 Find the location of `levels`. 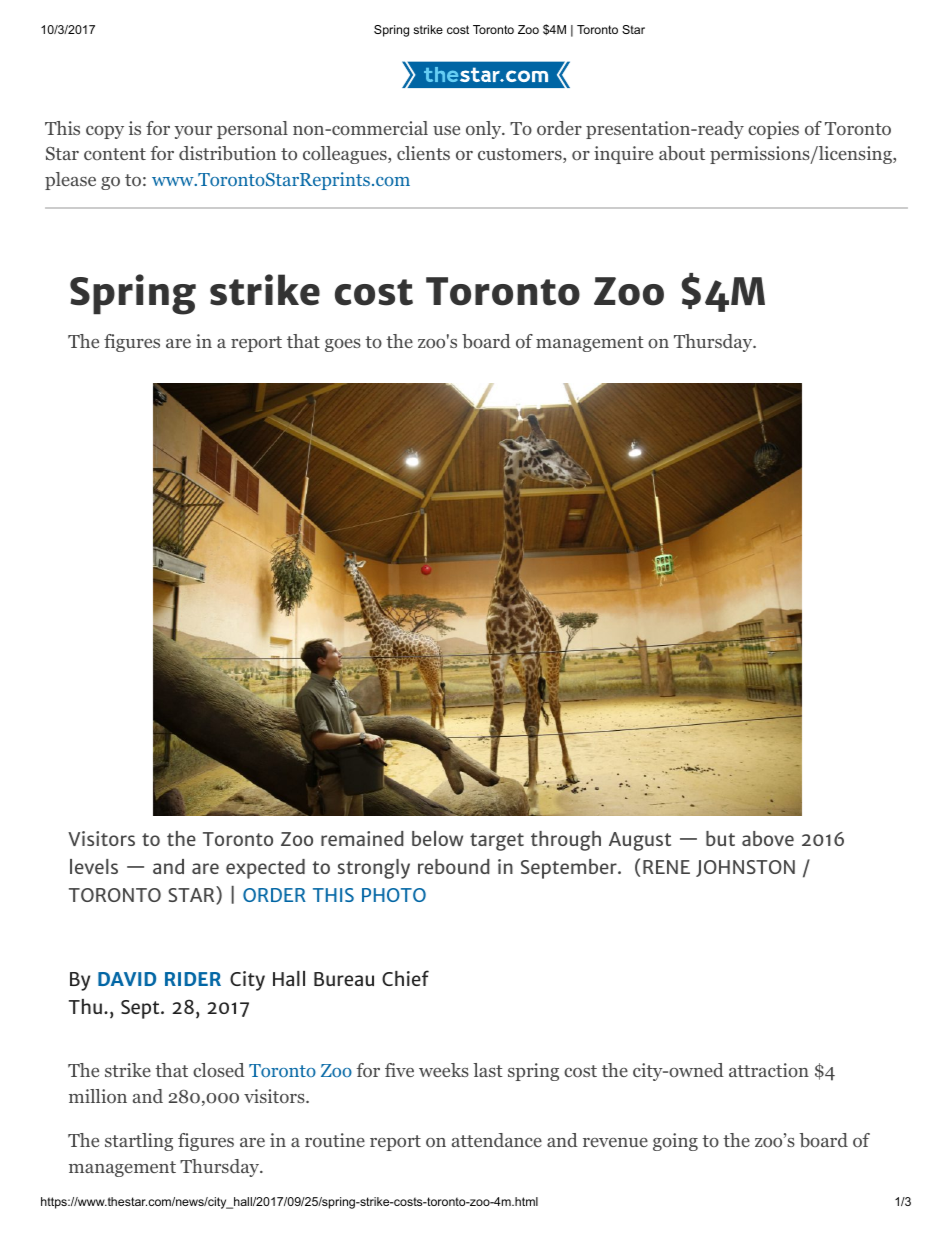

levels is located at coordinates (94, 866).
